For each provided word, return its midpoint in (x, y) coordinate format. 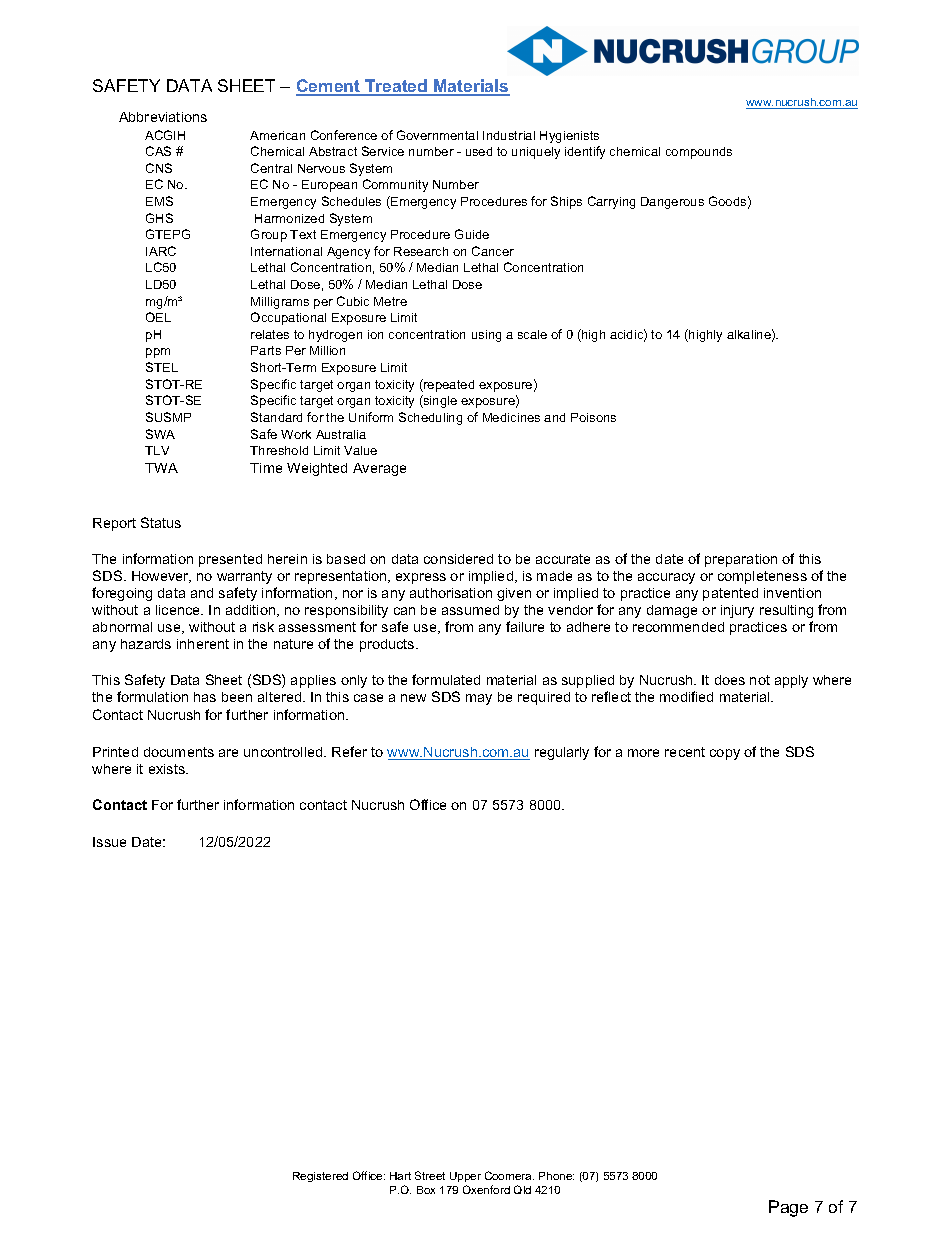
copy (725, 754)
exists (168, 769)
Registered (320, 1177)
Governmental (437, 135)
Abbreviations (163, 117)
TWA (161, 468)
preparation (741, 560)
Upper (465, 1177)
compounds (699, 153)
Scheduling (430, 418)
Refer (349, 751)
